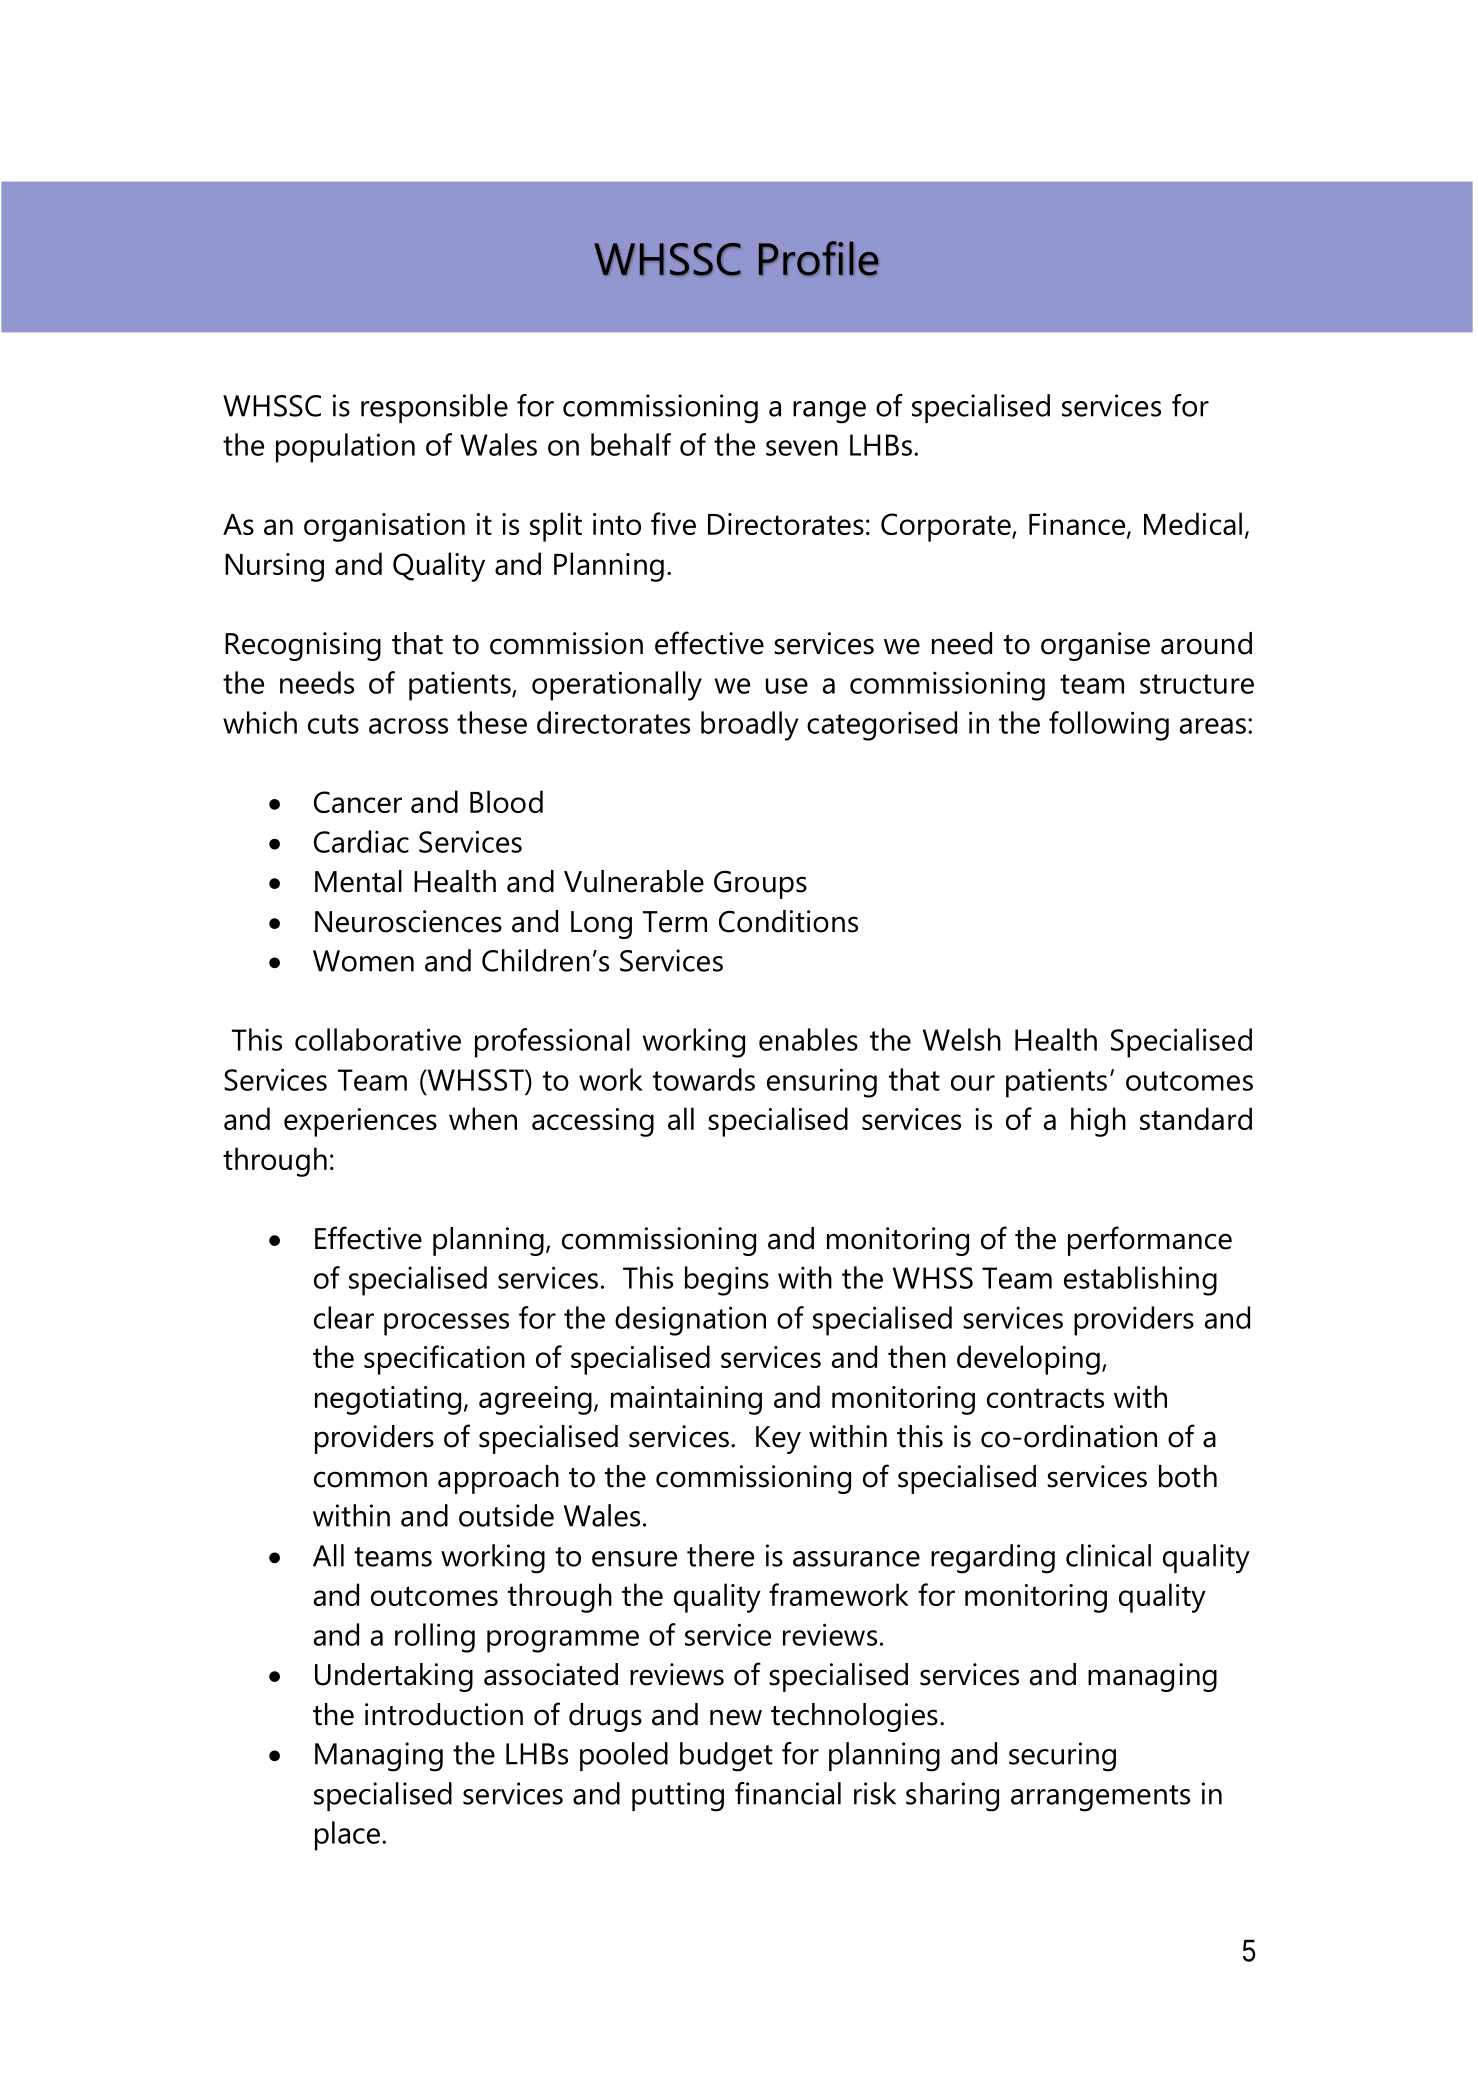 The width and height of the image is (1478, 2091). Describe the element at coordinates (819, 258) in the image. I see `Profile` at that location.
